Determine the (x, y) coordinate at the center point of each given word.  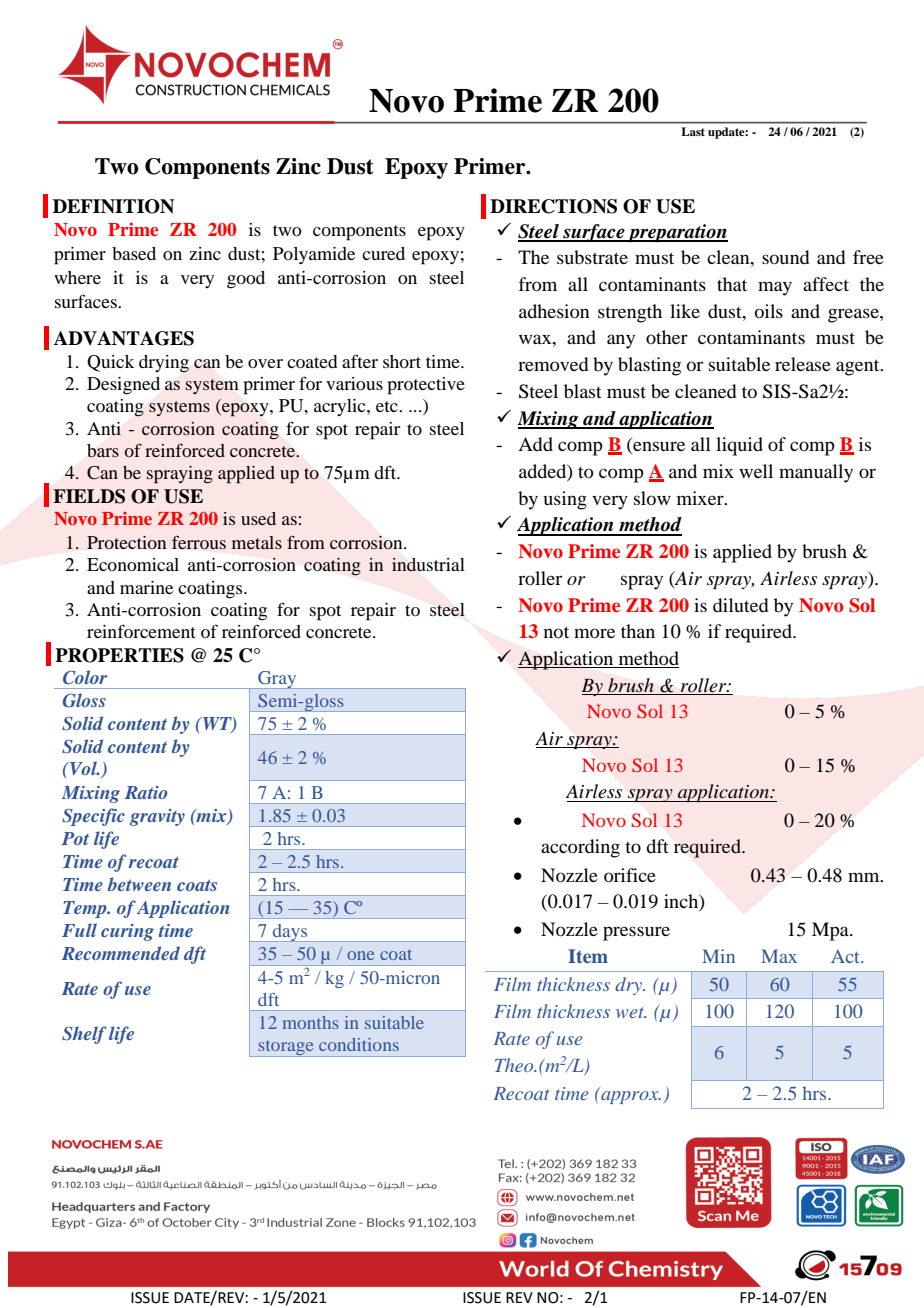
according (580, 848)
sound (785, 257)
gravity (157, 817)
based (134, 253)
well (756, 471)
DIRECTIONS (553, 206)
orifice (630, 875)
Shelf (84, 1035)
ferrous (199, 542)
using (565, 500)
